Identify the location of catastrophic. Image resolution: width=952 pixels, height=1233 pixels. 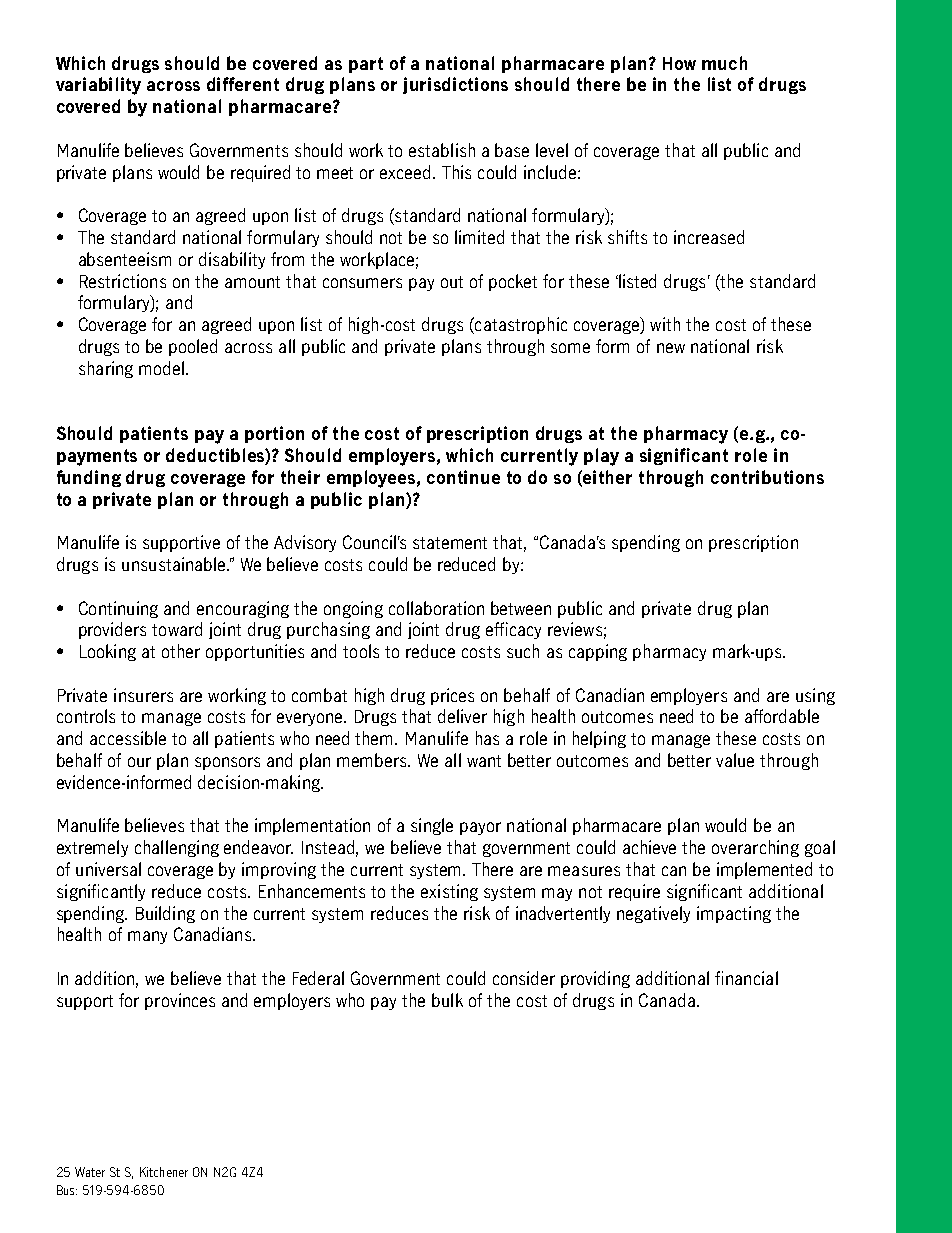
(520, 325).
